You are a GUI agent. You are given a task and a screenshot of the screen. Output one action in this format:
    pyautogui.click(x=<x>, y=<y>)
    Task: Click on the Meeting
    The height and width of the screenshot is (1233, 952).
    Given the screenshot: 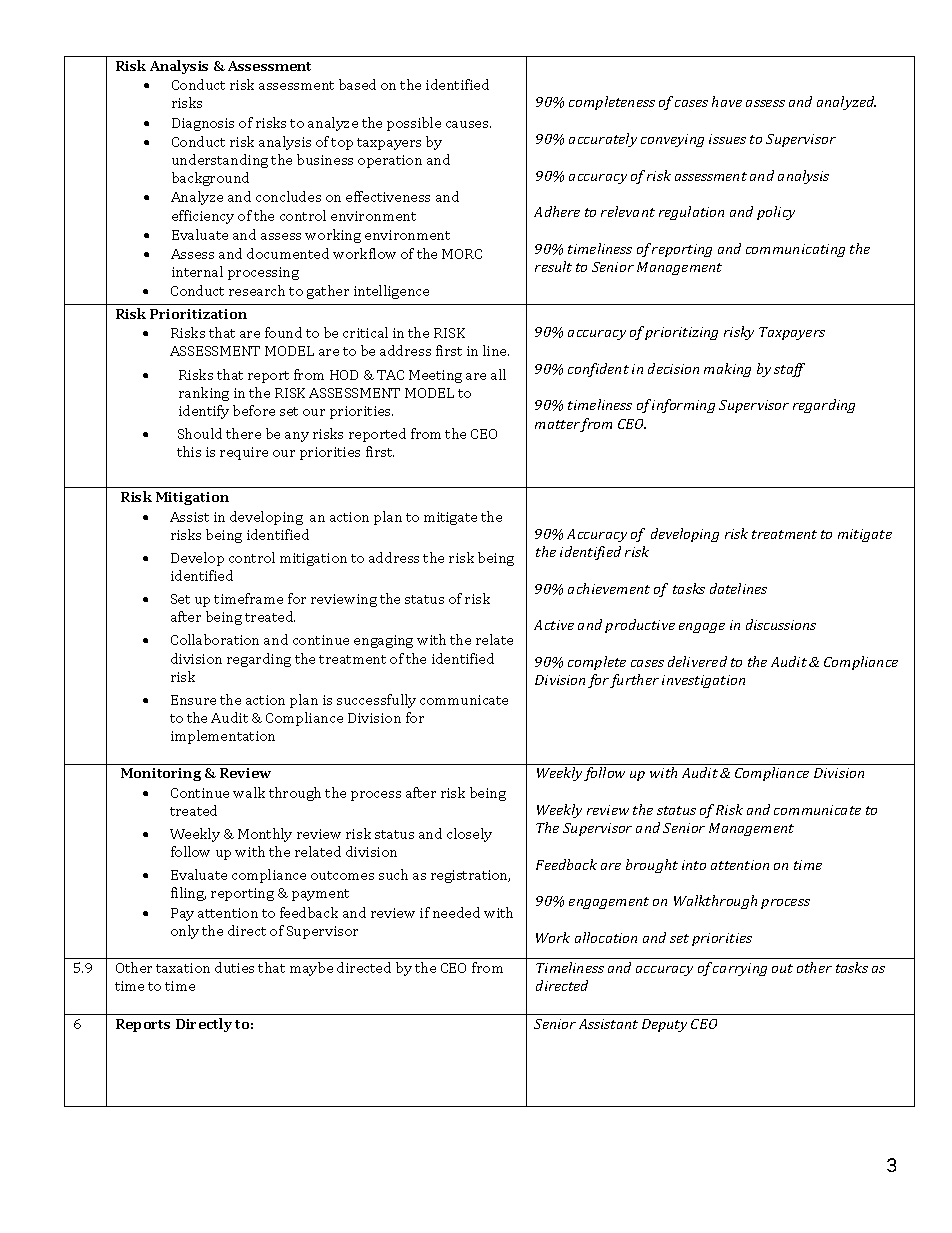 What is the action you would take?
    pyautogui.click(x=435, y=376)
